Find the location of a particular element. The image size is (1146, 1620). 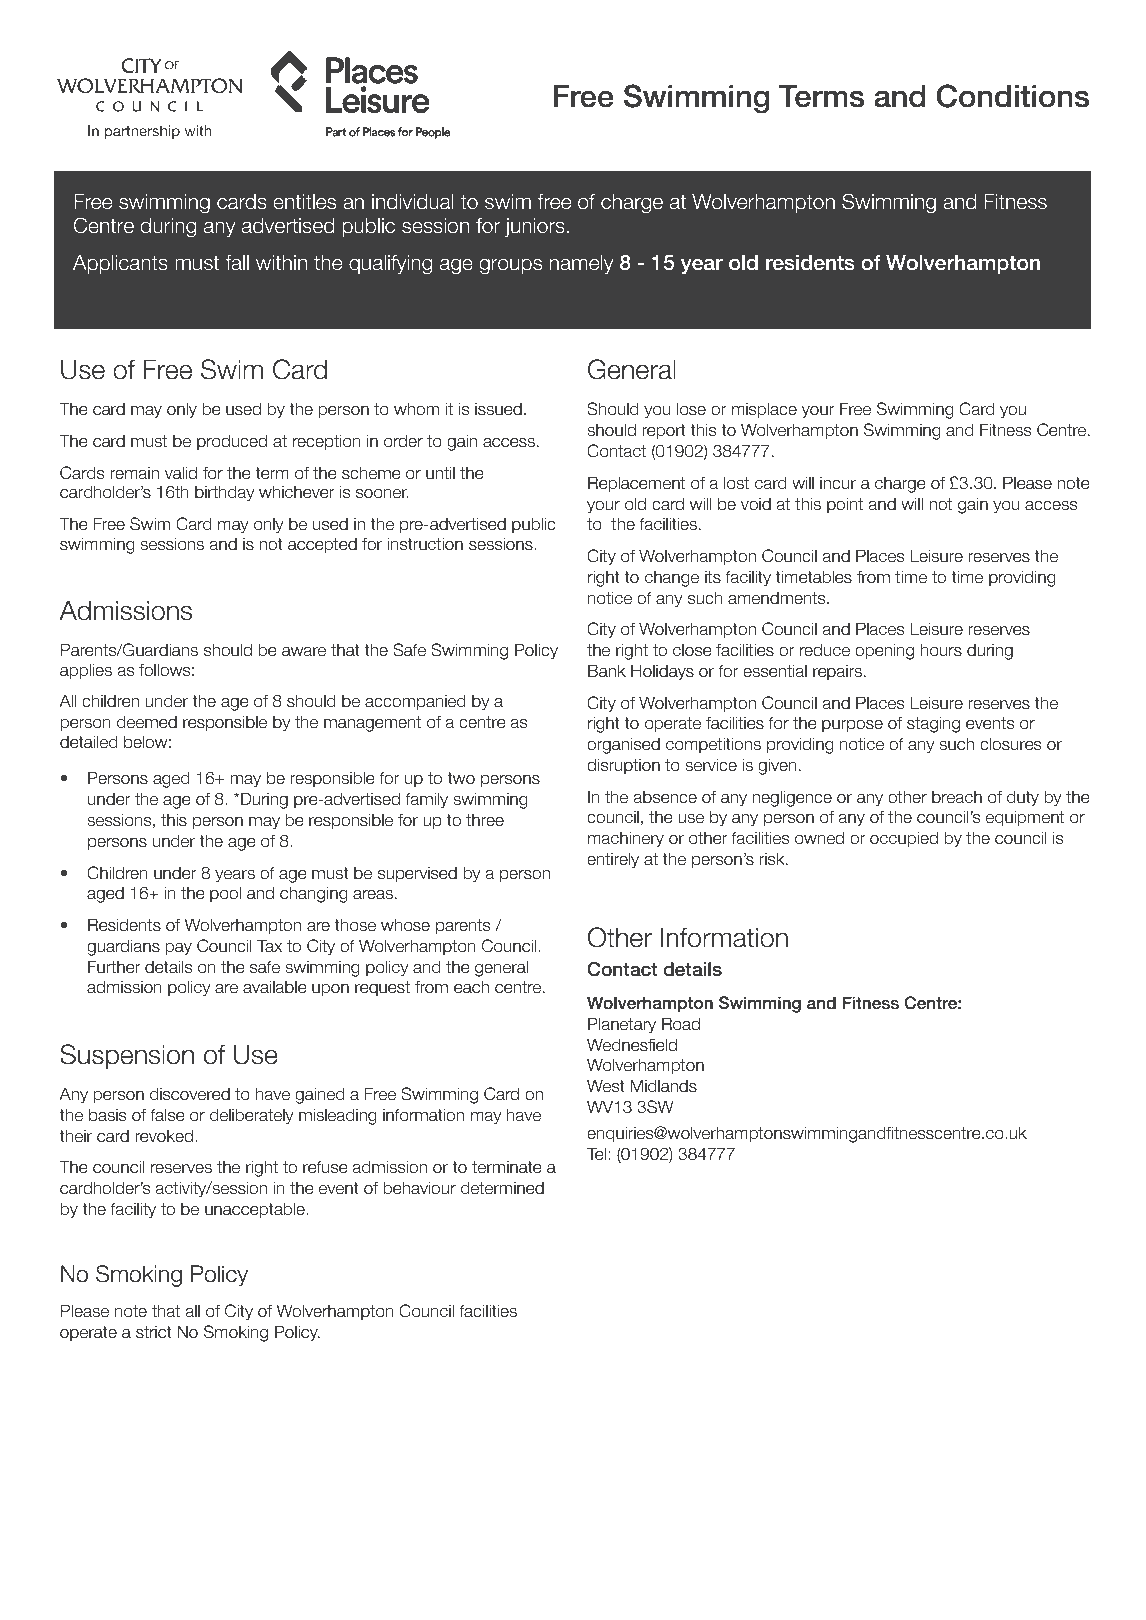

behaviour is located at coordinates (419, 1188).
